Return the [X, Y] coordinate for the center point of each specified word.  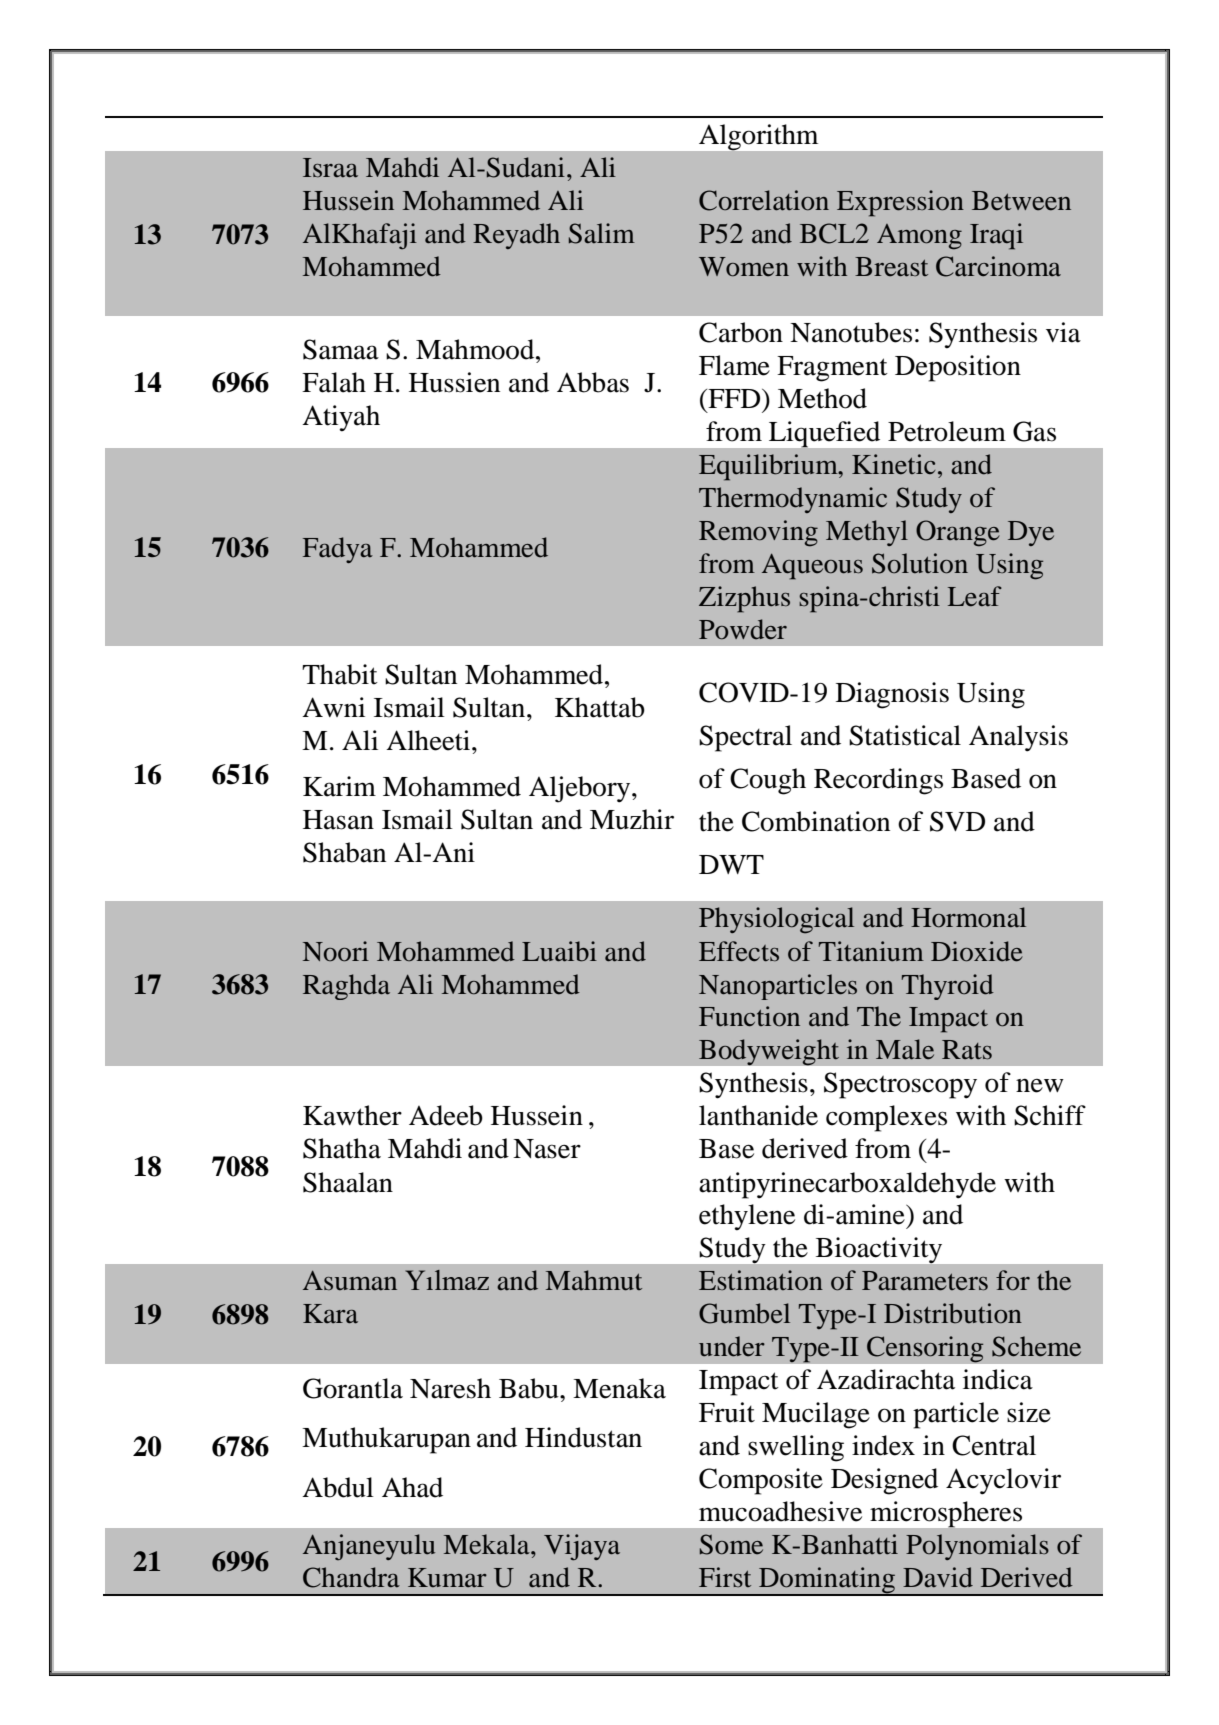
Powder [743, 629]
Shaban [344, 852]
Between [1021, 201]
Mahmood [476, 349]
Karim [339, 786]
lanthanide [758, 1115]
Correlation [764, 200]
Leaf [975, 596]
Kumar [447, 1578]
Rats [967, 1050]
